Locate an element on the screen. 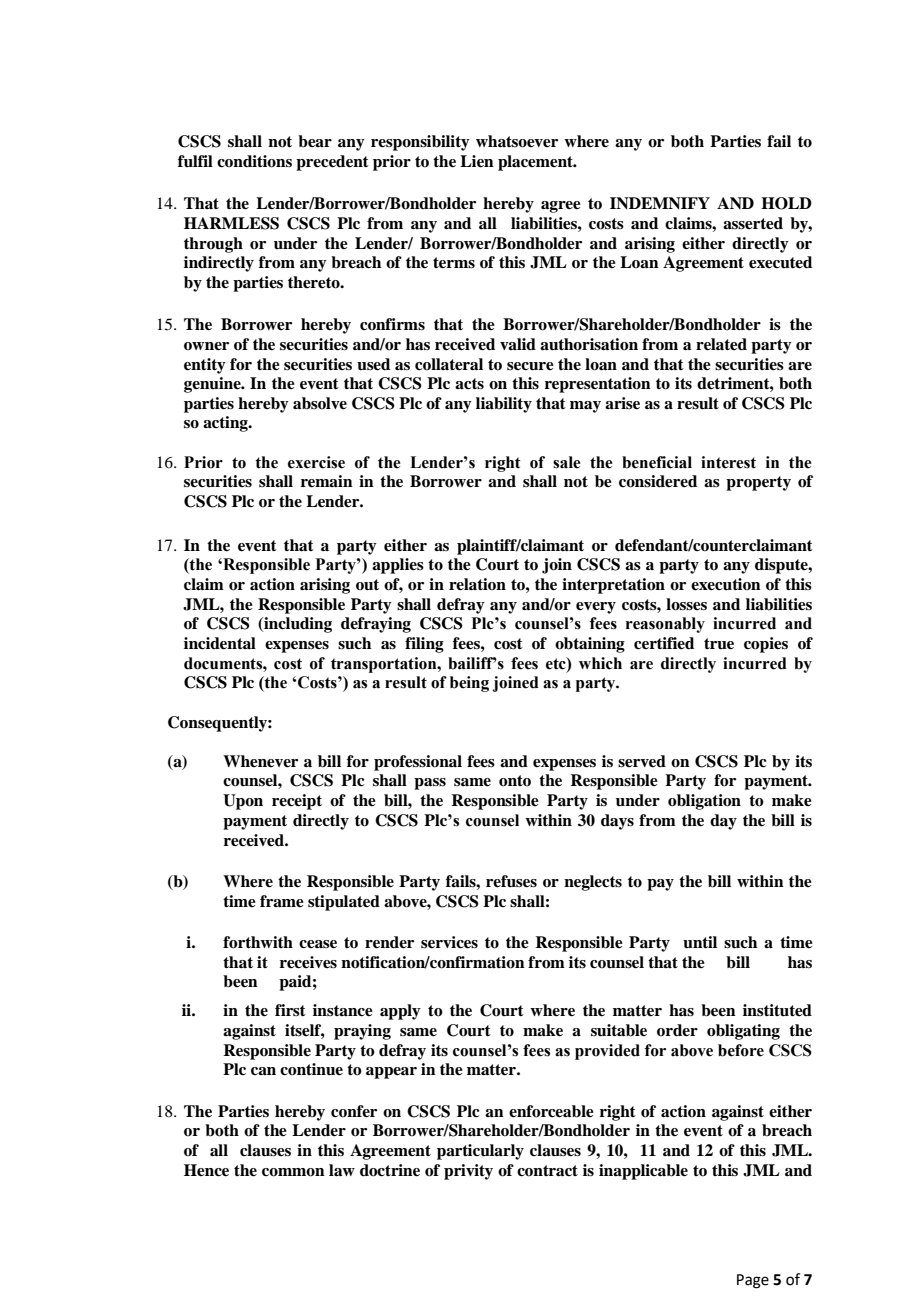 This screenshot has height=1308, width=924. true is located at coordinates (719, 644).
